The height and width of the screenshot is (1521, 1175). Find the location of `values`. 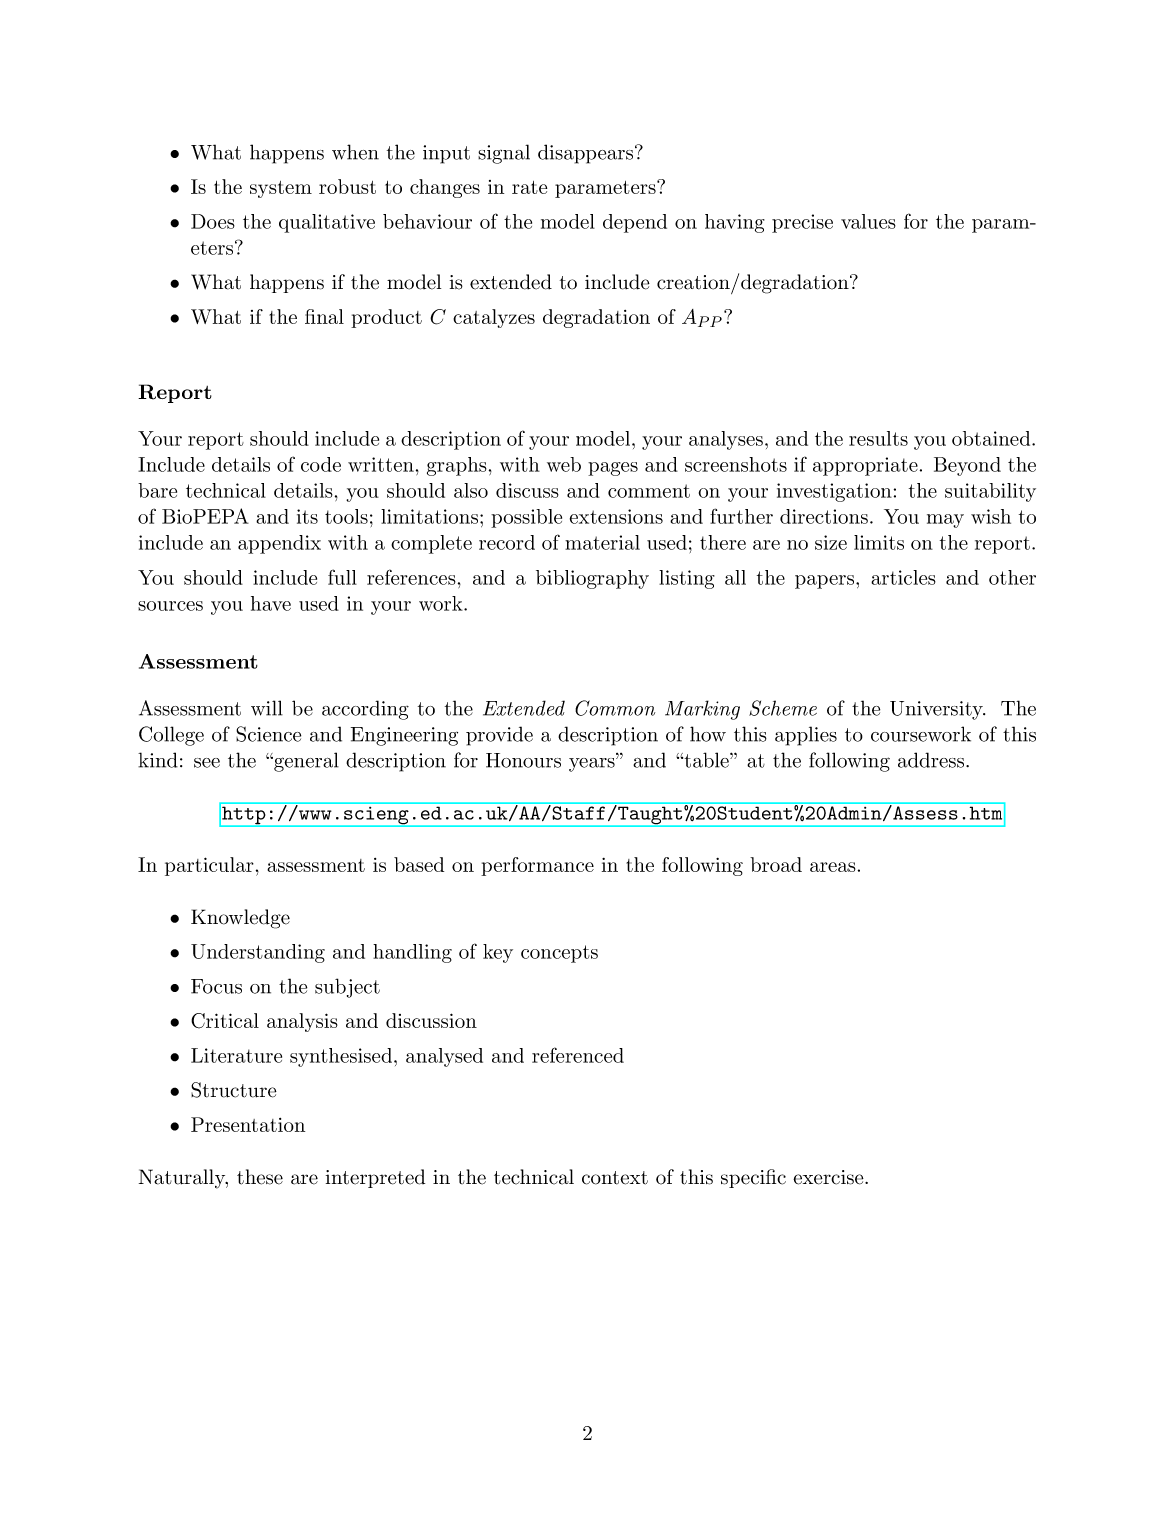

values is located at coordinates (868, 221).
